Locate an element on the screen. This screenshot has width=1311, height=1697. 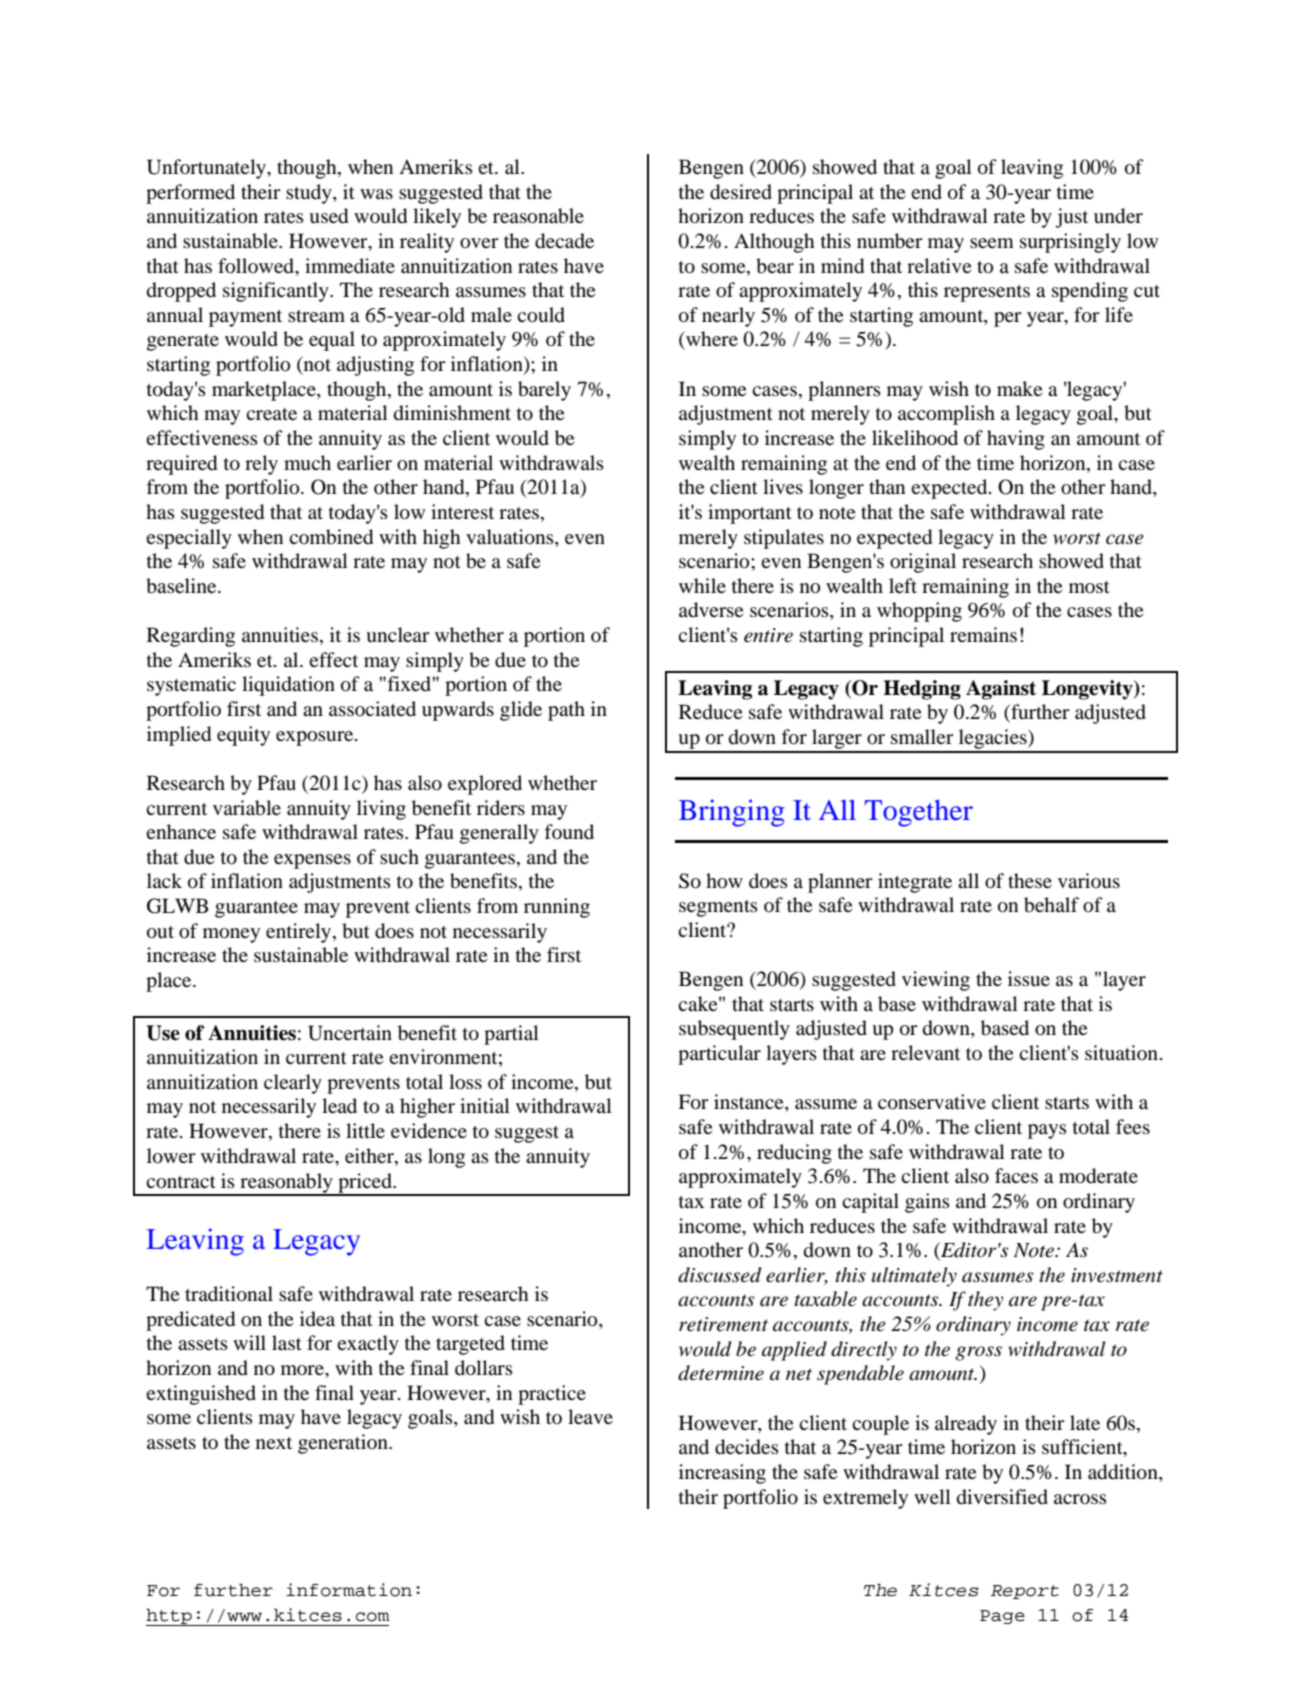
these is located at coordinates (1030, 880).
